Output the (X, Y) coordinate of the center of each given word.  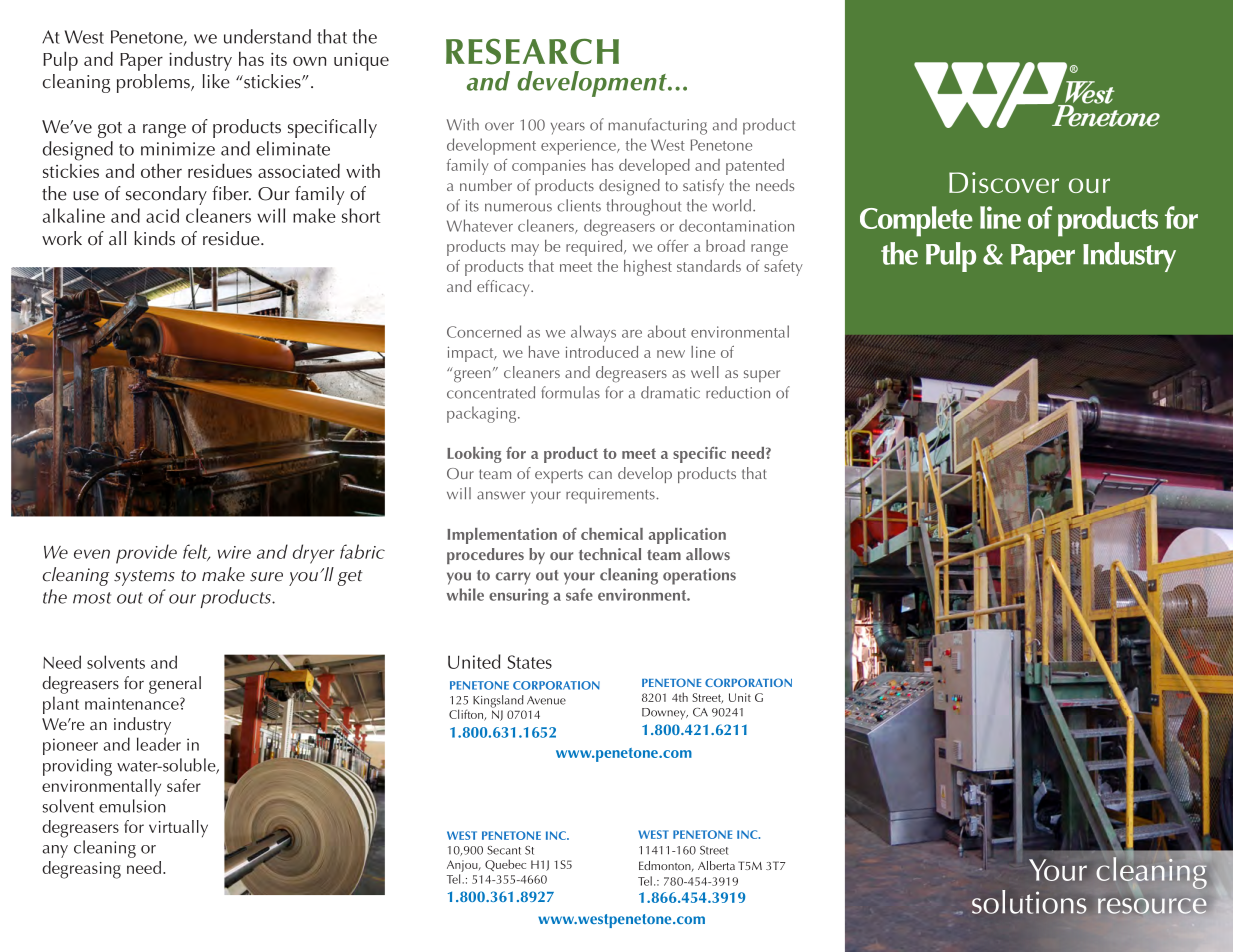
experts (559, 476)
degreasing (81, 870)
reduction (738, 392)
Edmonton (666, 866)
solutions (1029, 902)
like (216, 81)
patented (755, 167)
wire (234, 552)
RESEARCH (532, 51)
